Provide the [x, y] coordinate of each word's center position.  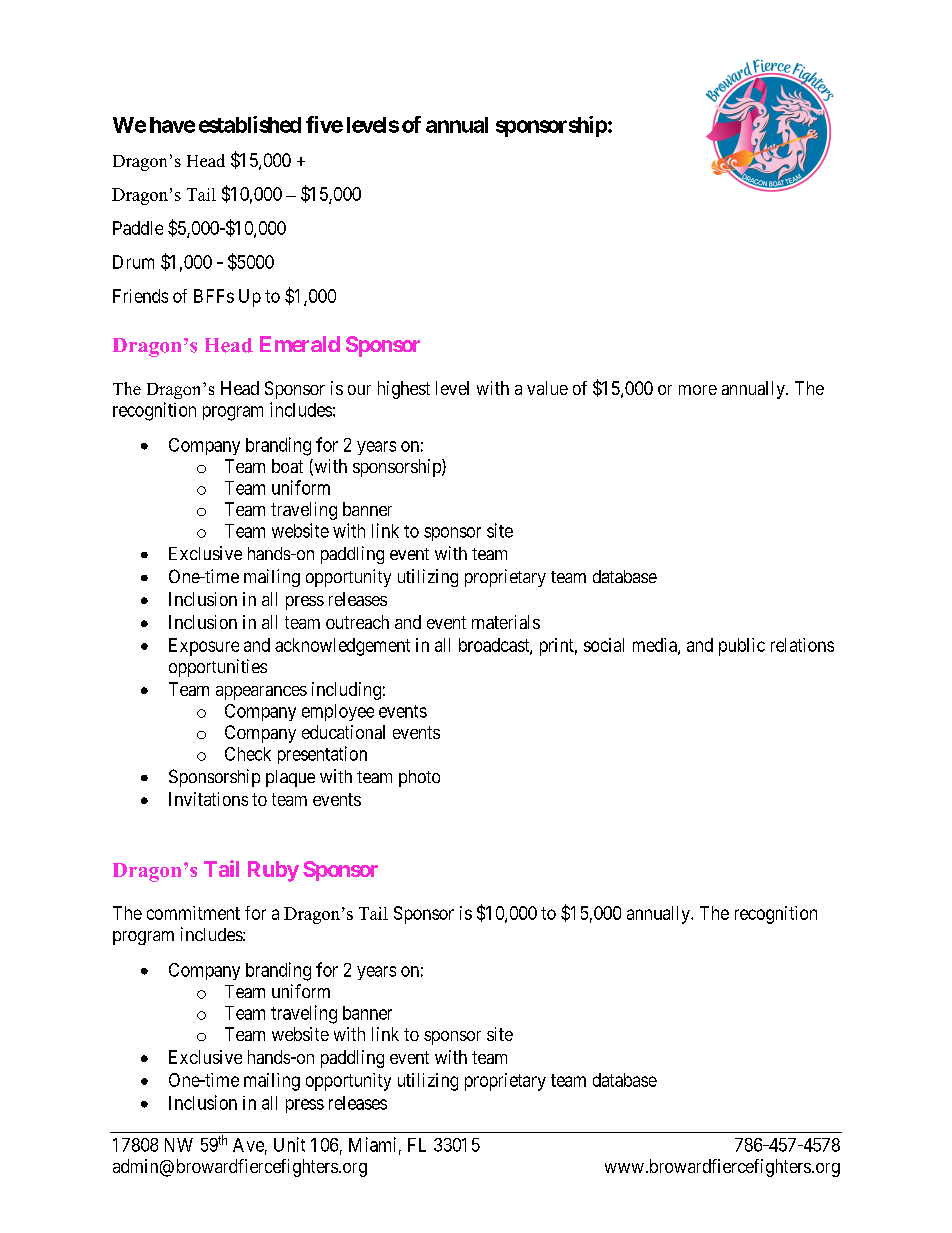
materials [506, 622]
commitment [193, 913]
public [742, 647]
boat [287, 466]
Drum [133, 262]
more [698, 390]
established [250, 124]
